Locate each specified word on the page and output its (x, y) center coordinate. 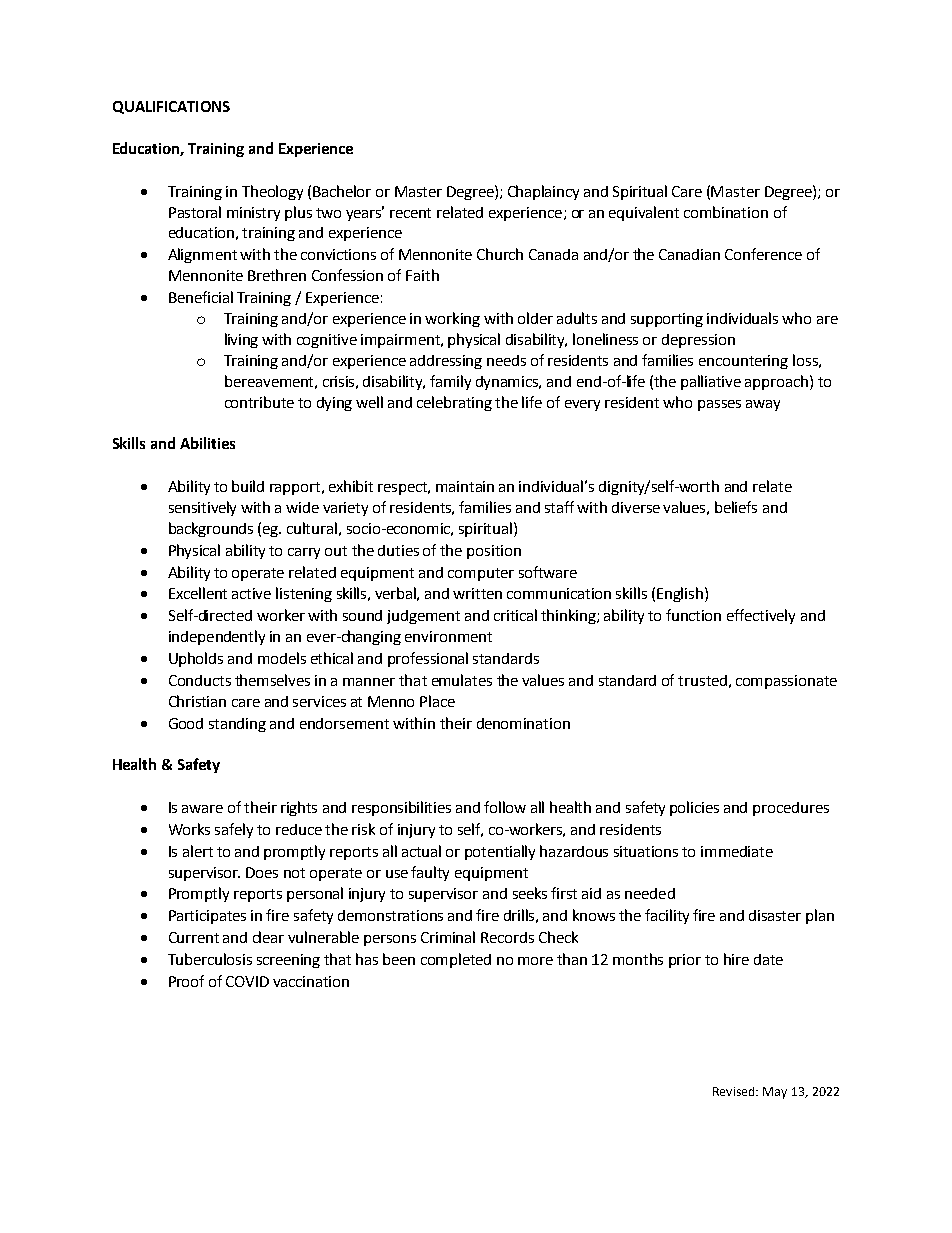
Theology (272, 192)
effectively (761, 616)
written (477, 593)
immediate (737, 851)
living (241, 340)
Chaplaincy (543, 192)
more (535, 961)
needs (506, 360)
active (251, 593)
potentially (500, 852)
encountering (743, 362)
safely (234, 830)
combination (726, 212)
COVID (247, 981)
